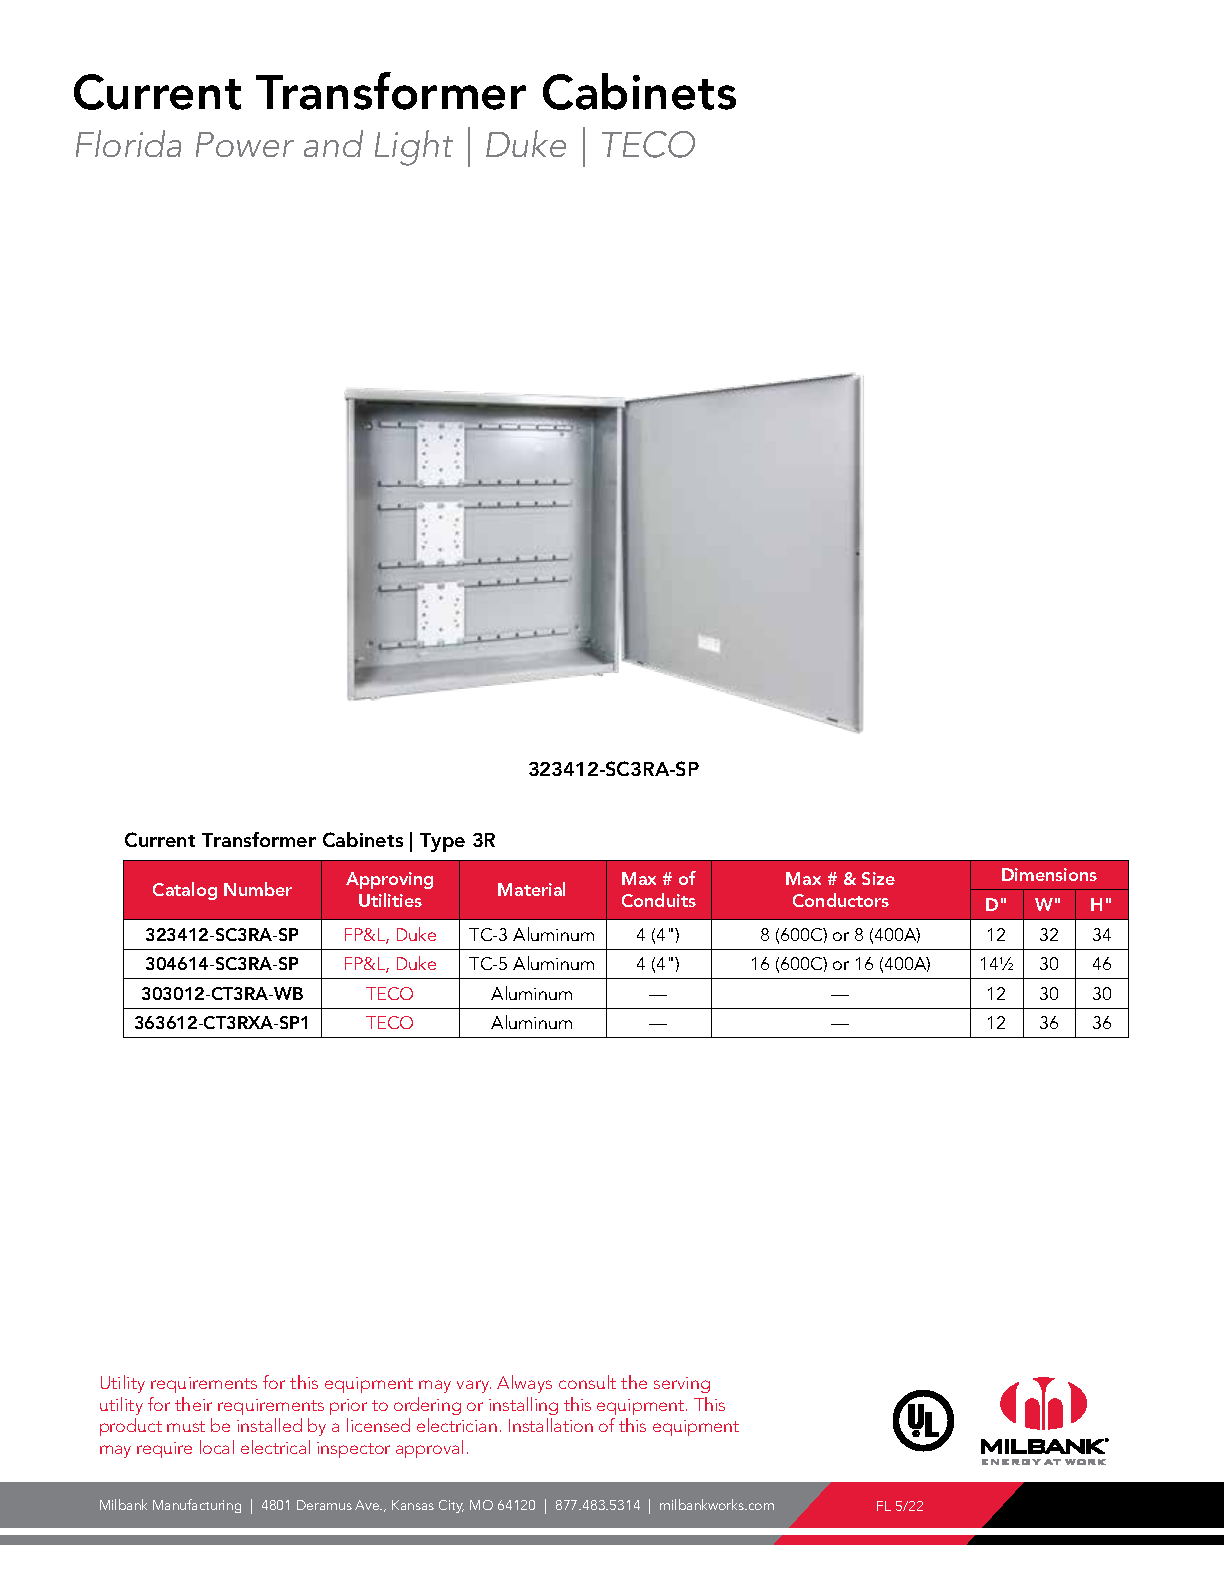  Describe the element at coordinates (442, 842) in the screenshot. I see `Type` at that location.
